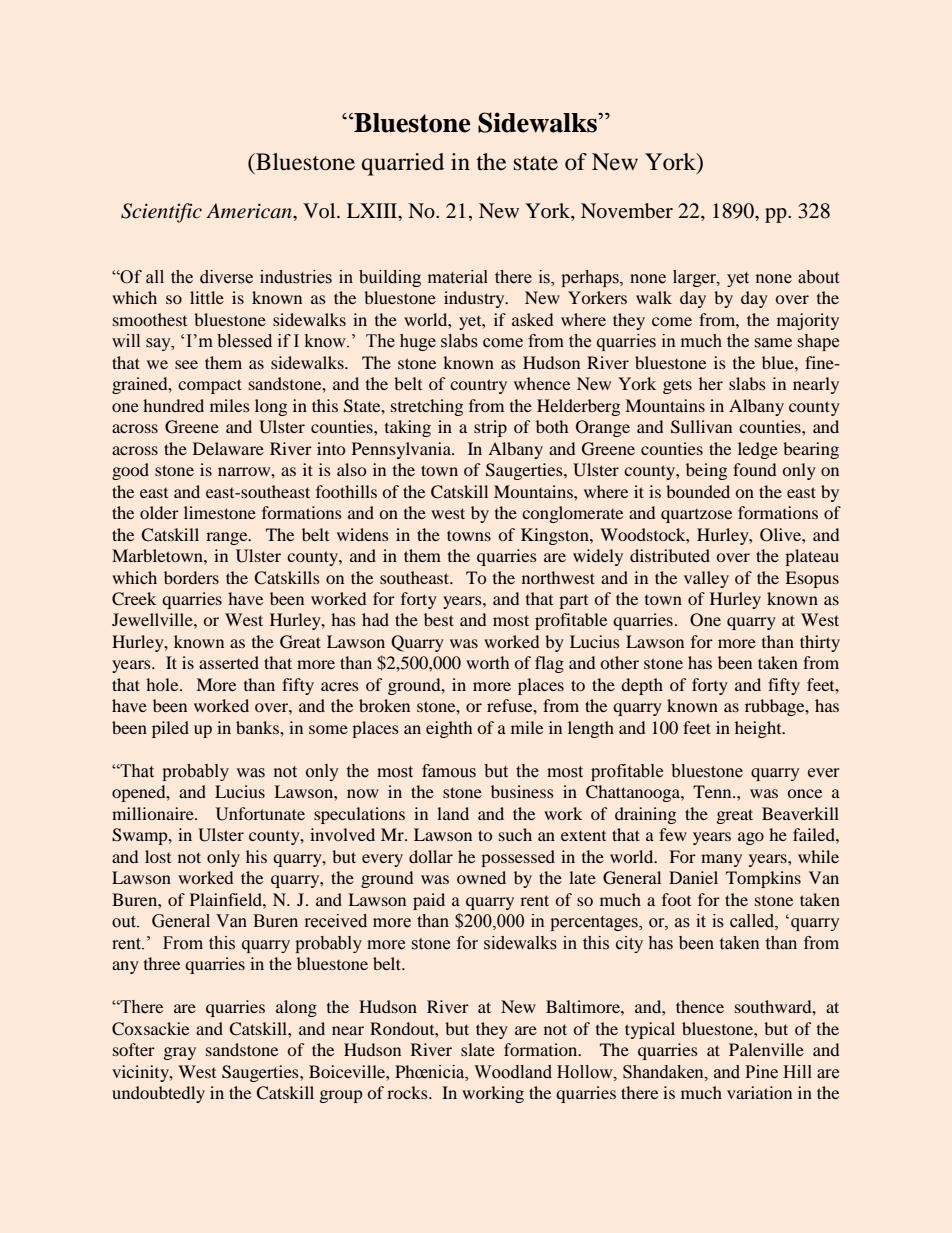 This screenshot has height=1233, width=952. Describe the element at coordinates (250, 211) in the screenshot. I see `American` at that location.
